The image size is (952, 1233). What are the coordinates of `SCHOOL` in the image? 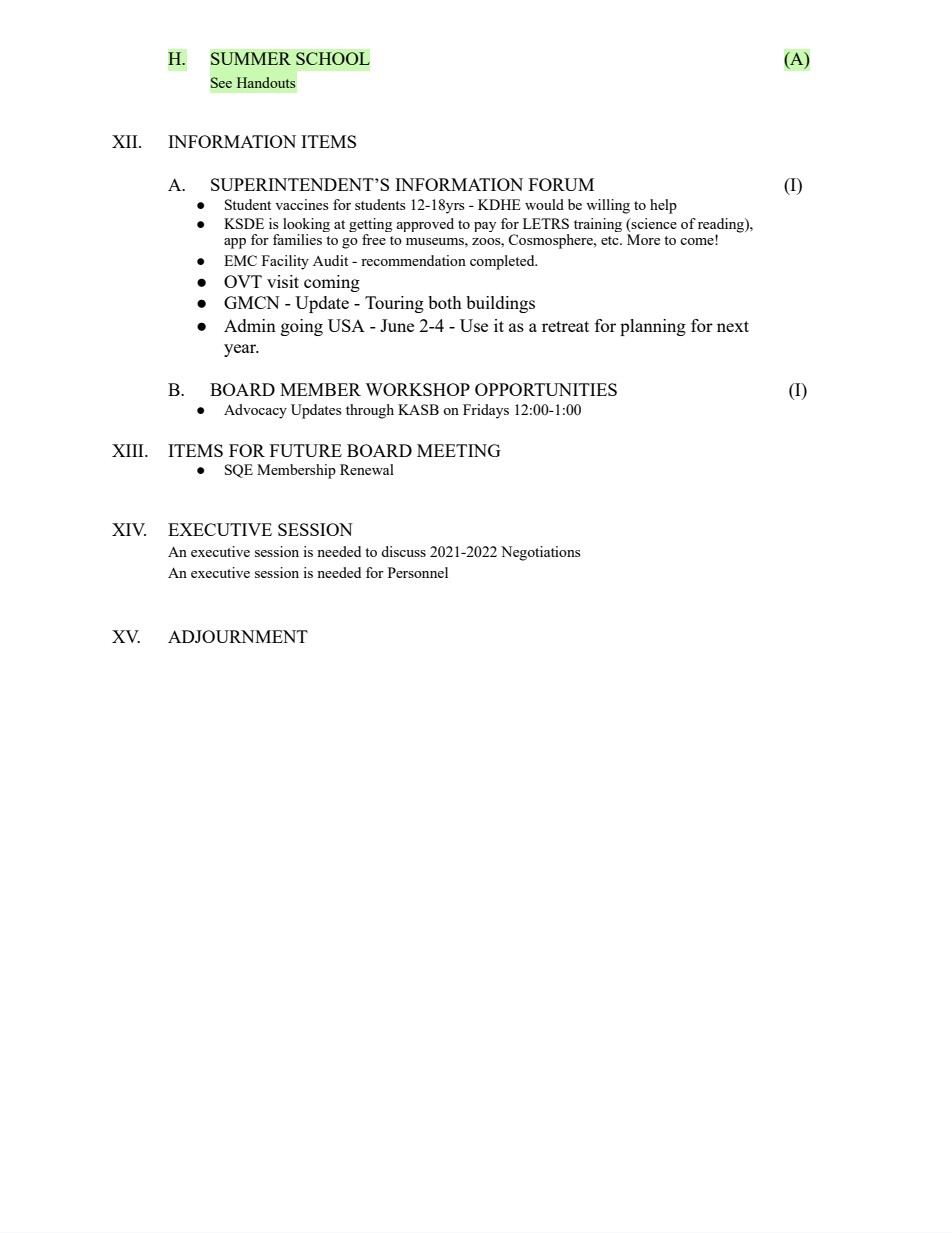 It's located at (333, 58).
